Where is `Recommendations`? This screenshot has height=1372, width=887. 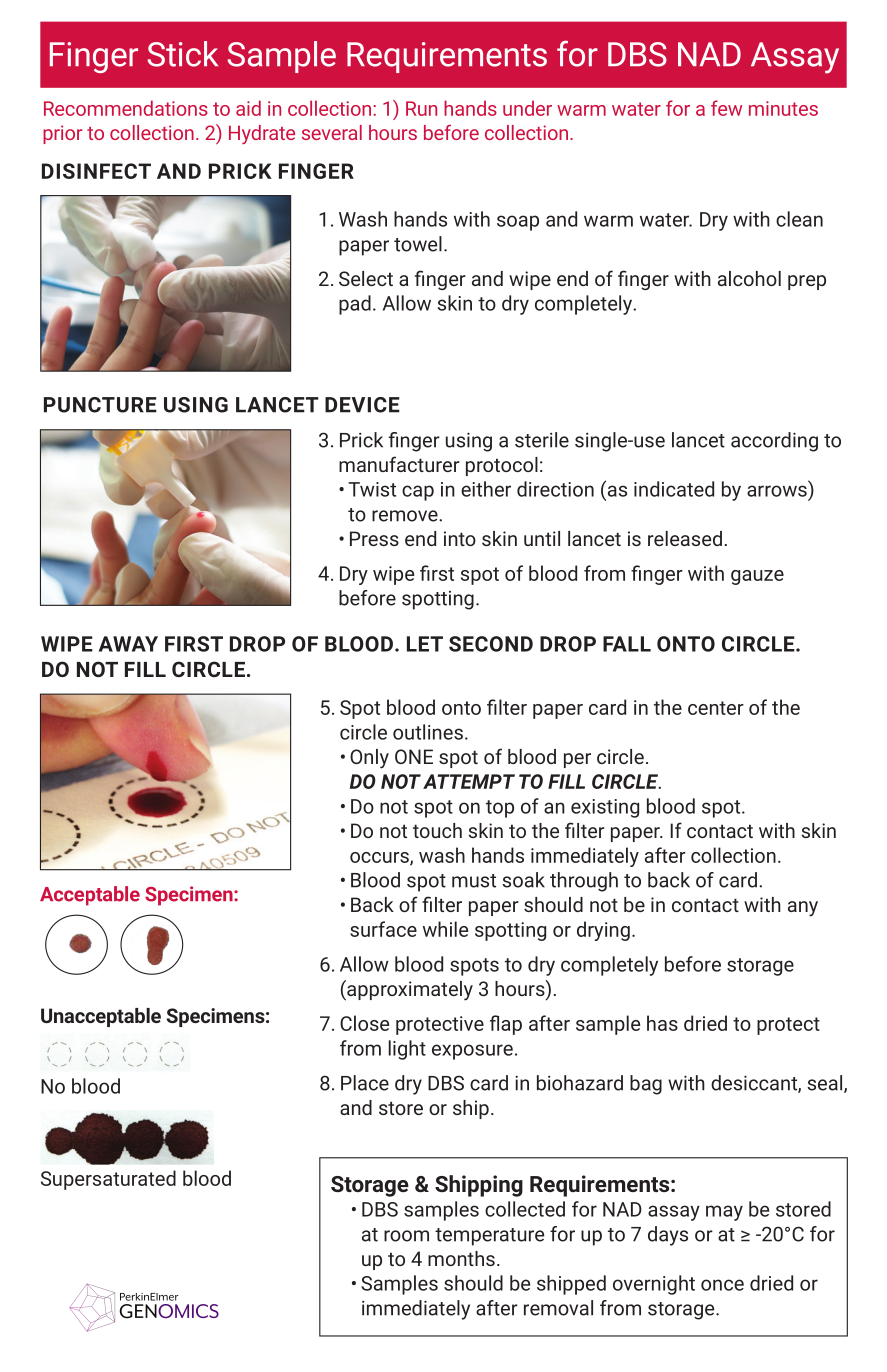 Recommendations is located at coordinates (126, 108).
